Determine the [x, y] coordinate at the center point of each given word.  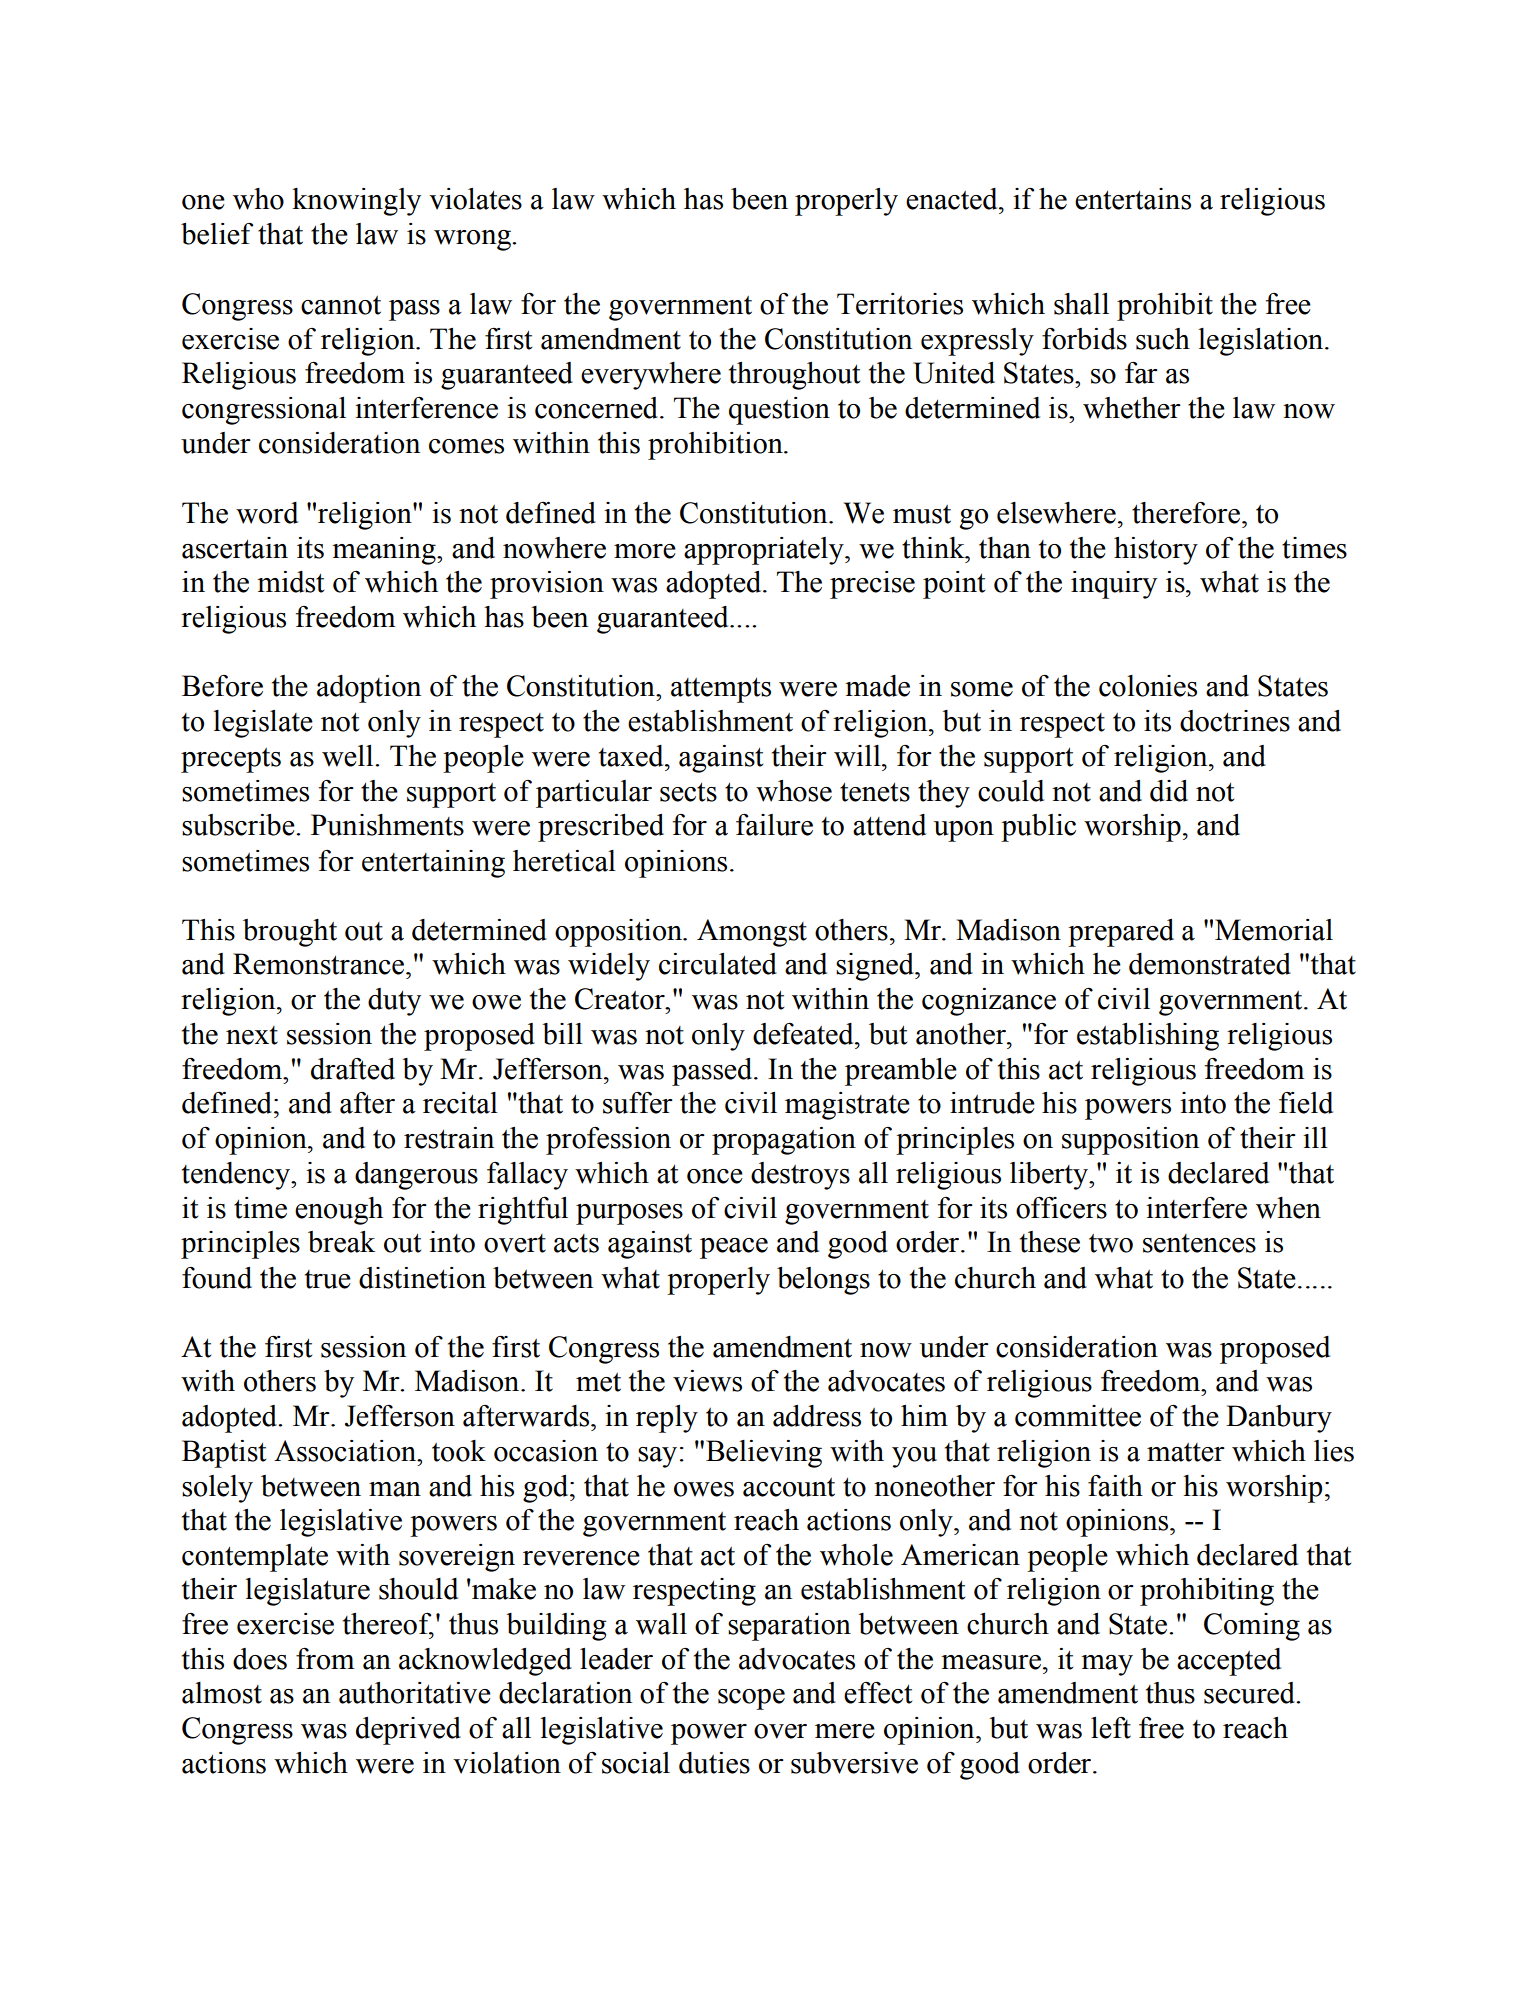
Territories [900, 304]
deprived [408, 1731]
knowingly [356, 202]
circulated [718, 964]
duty [394, 1002]
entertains [1133, 199]
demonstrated [1210, 964]
